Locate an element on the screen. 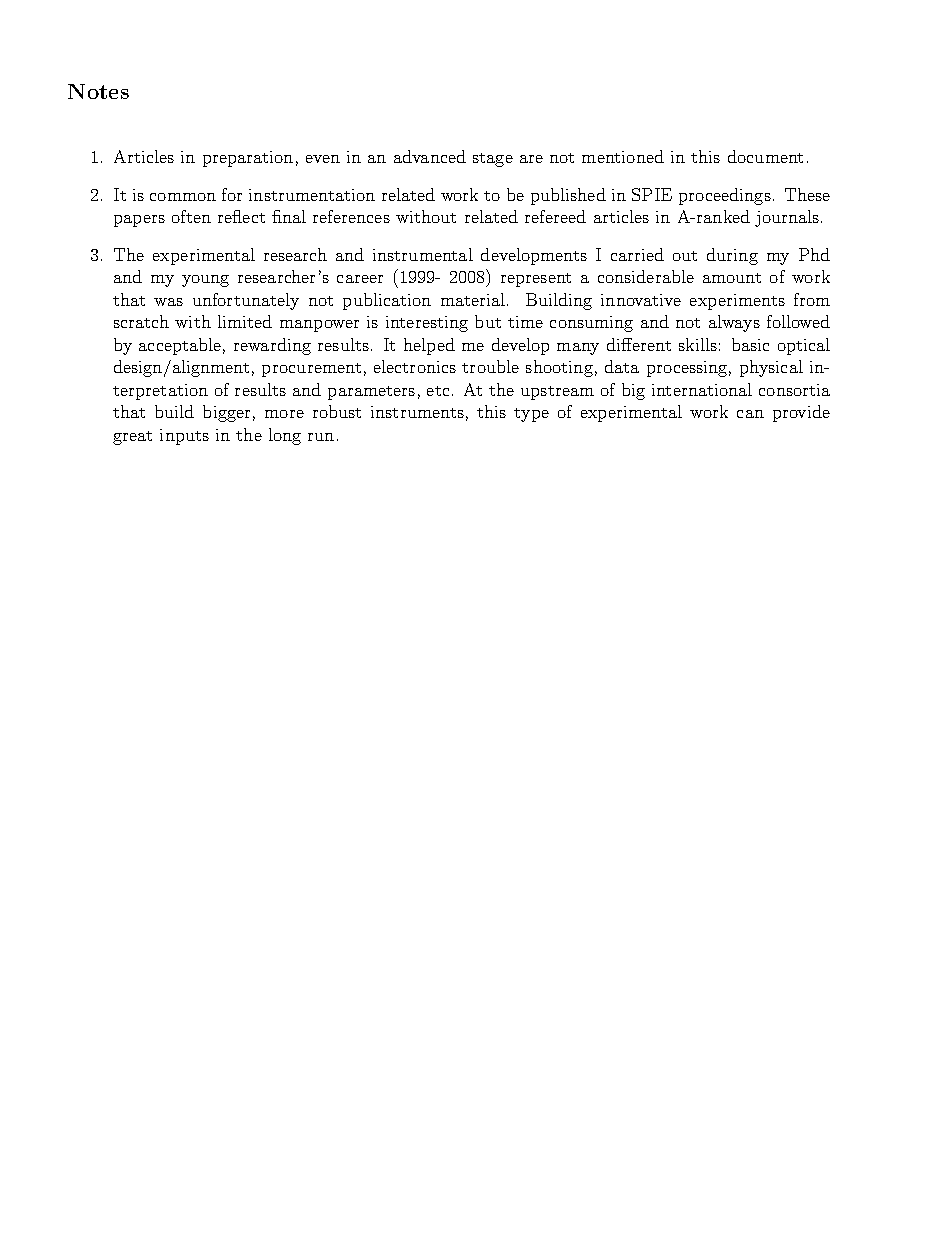 Image resolution: width=952 pixels, height=1233 pixels. young is located at coordinates (205, 281).
